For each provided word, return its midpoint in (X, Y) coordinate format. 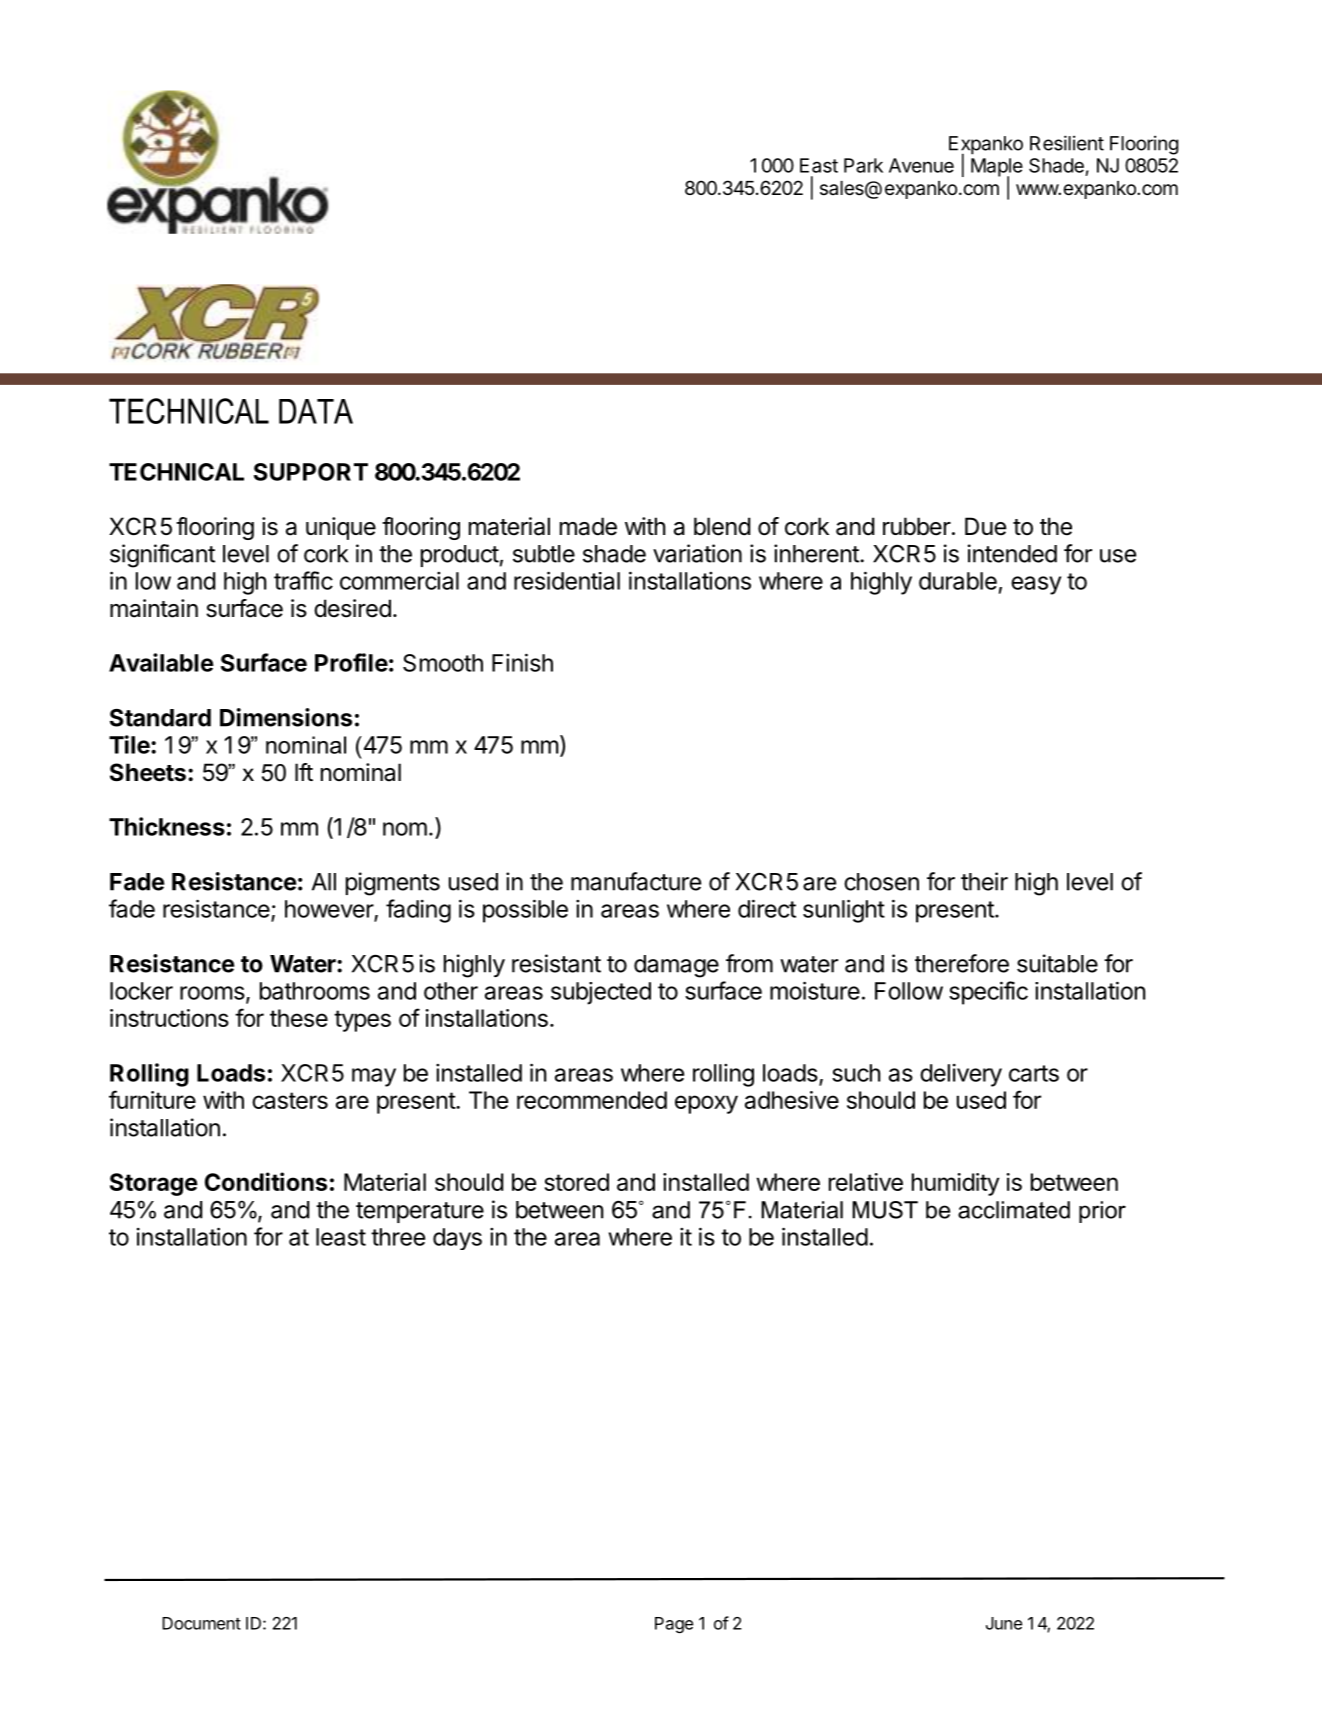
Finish (522, 662)
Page (674, 1625)
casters (290, 1100)
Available (161, 662)
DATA (316, 411)
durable (958, 581)
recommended (592, 1100)
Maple (997, 168)
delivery (961, 1075)
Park (863, 165)
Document (201, 1623)
